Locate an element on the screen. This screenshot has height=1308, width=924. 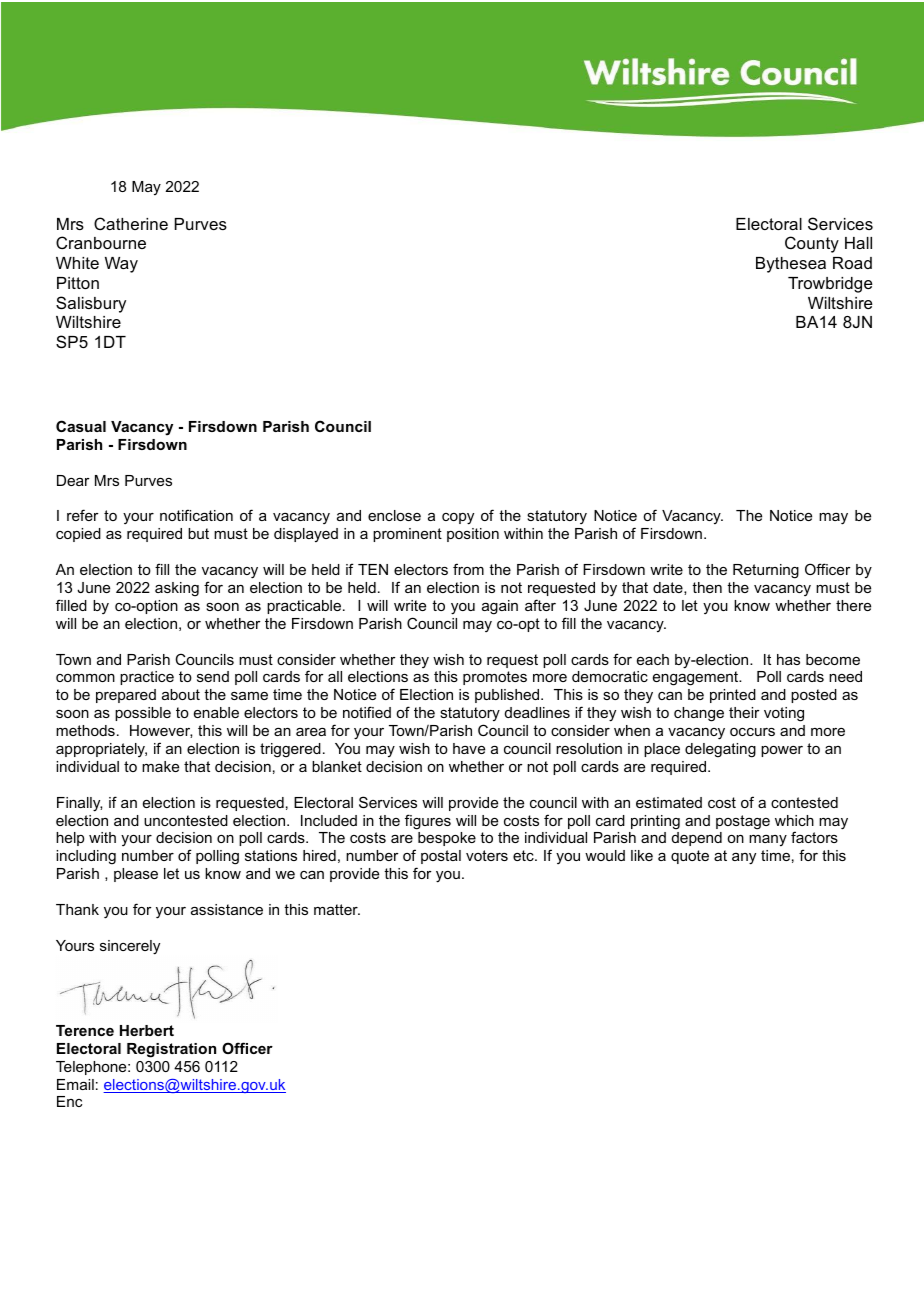
Way is located at coordinates (121, 265).
